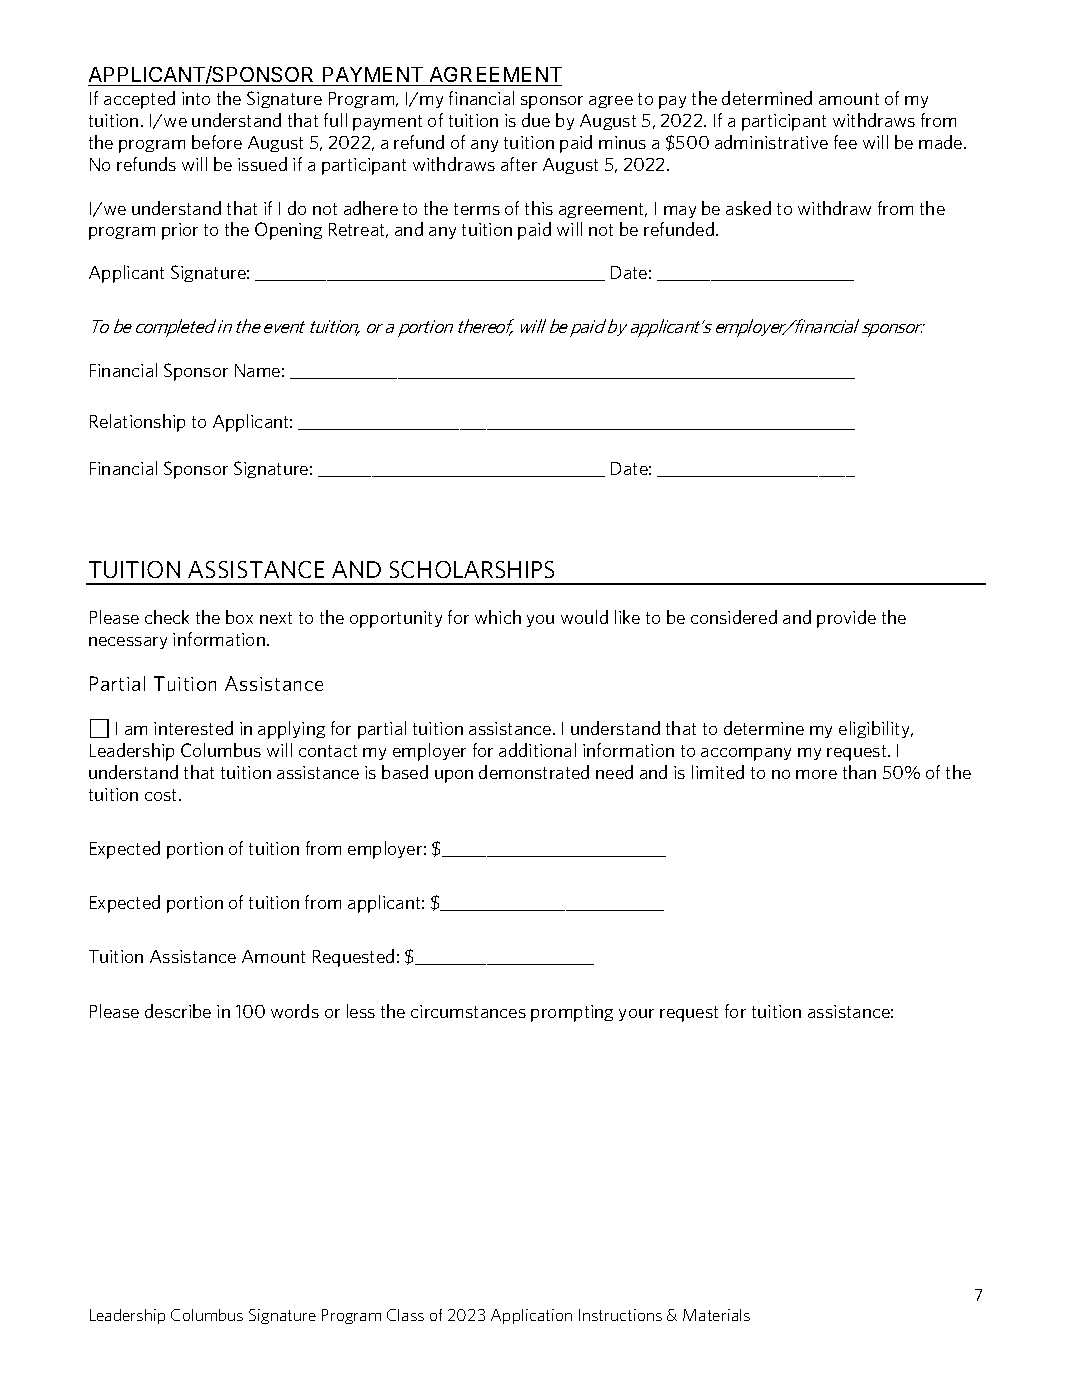 The height and width of the page is (1388, 1072). I want to click on due, so click(536, 120).
